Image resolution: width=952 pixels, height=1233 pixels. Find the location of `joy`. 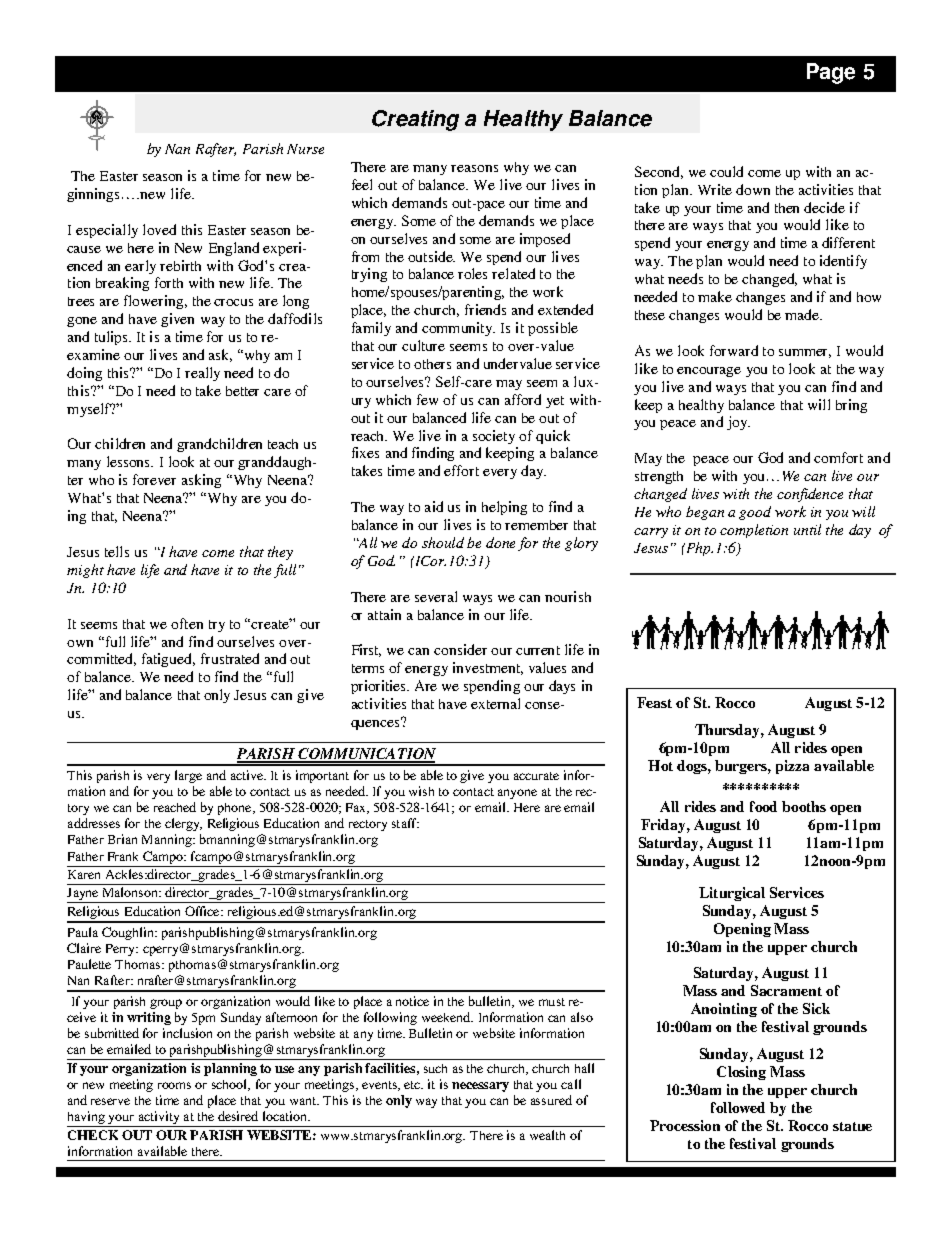

joy is located at coordinates (738, 423).
